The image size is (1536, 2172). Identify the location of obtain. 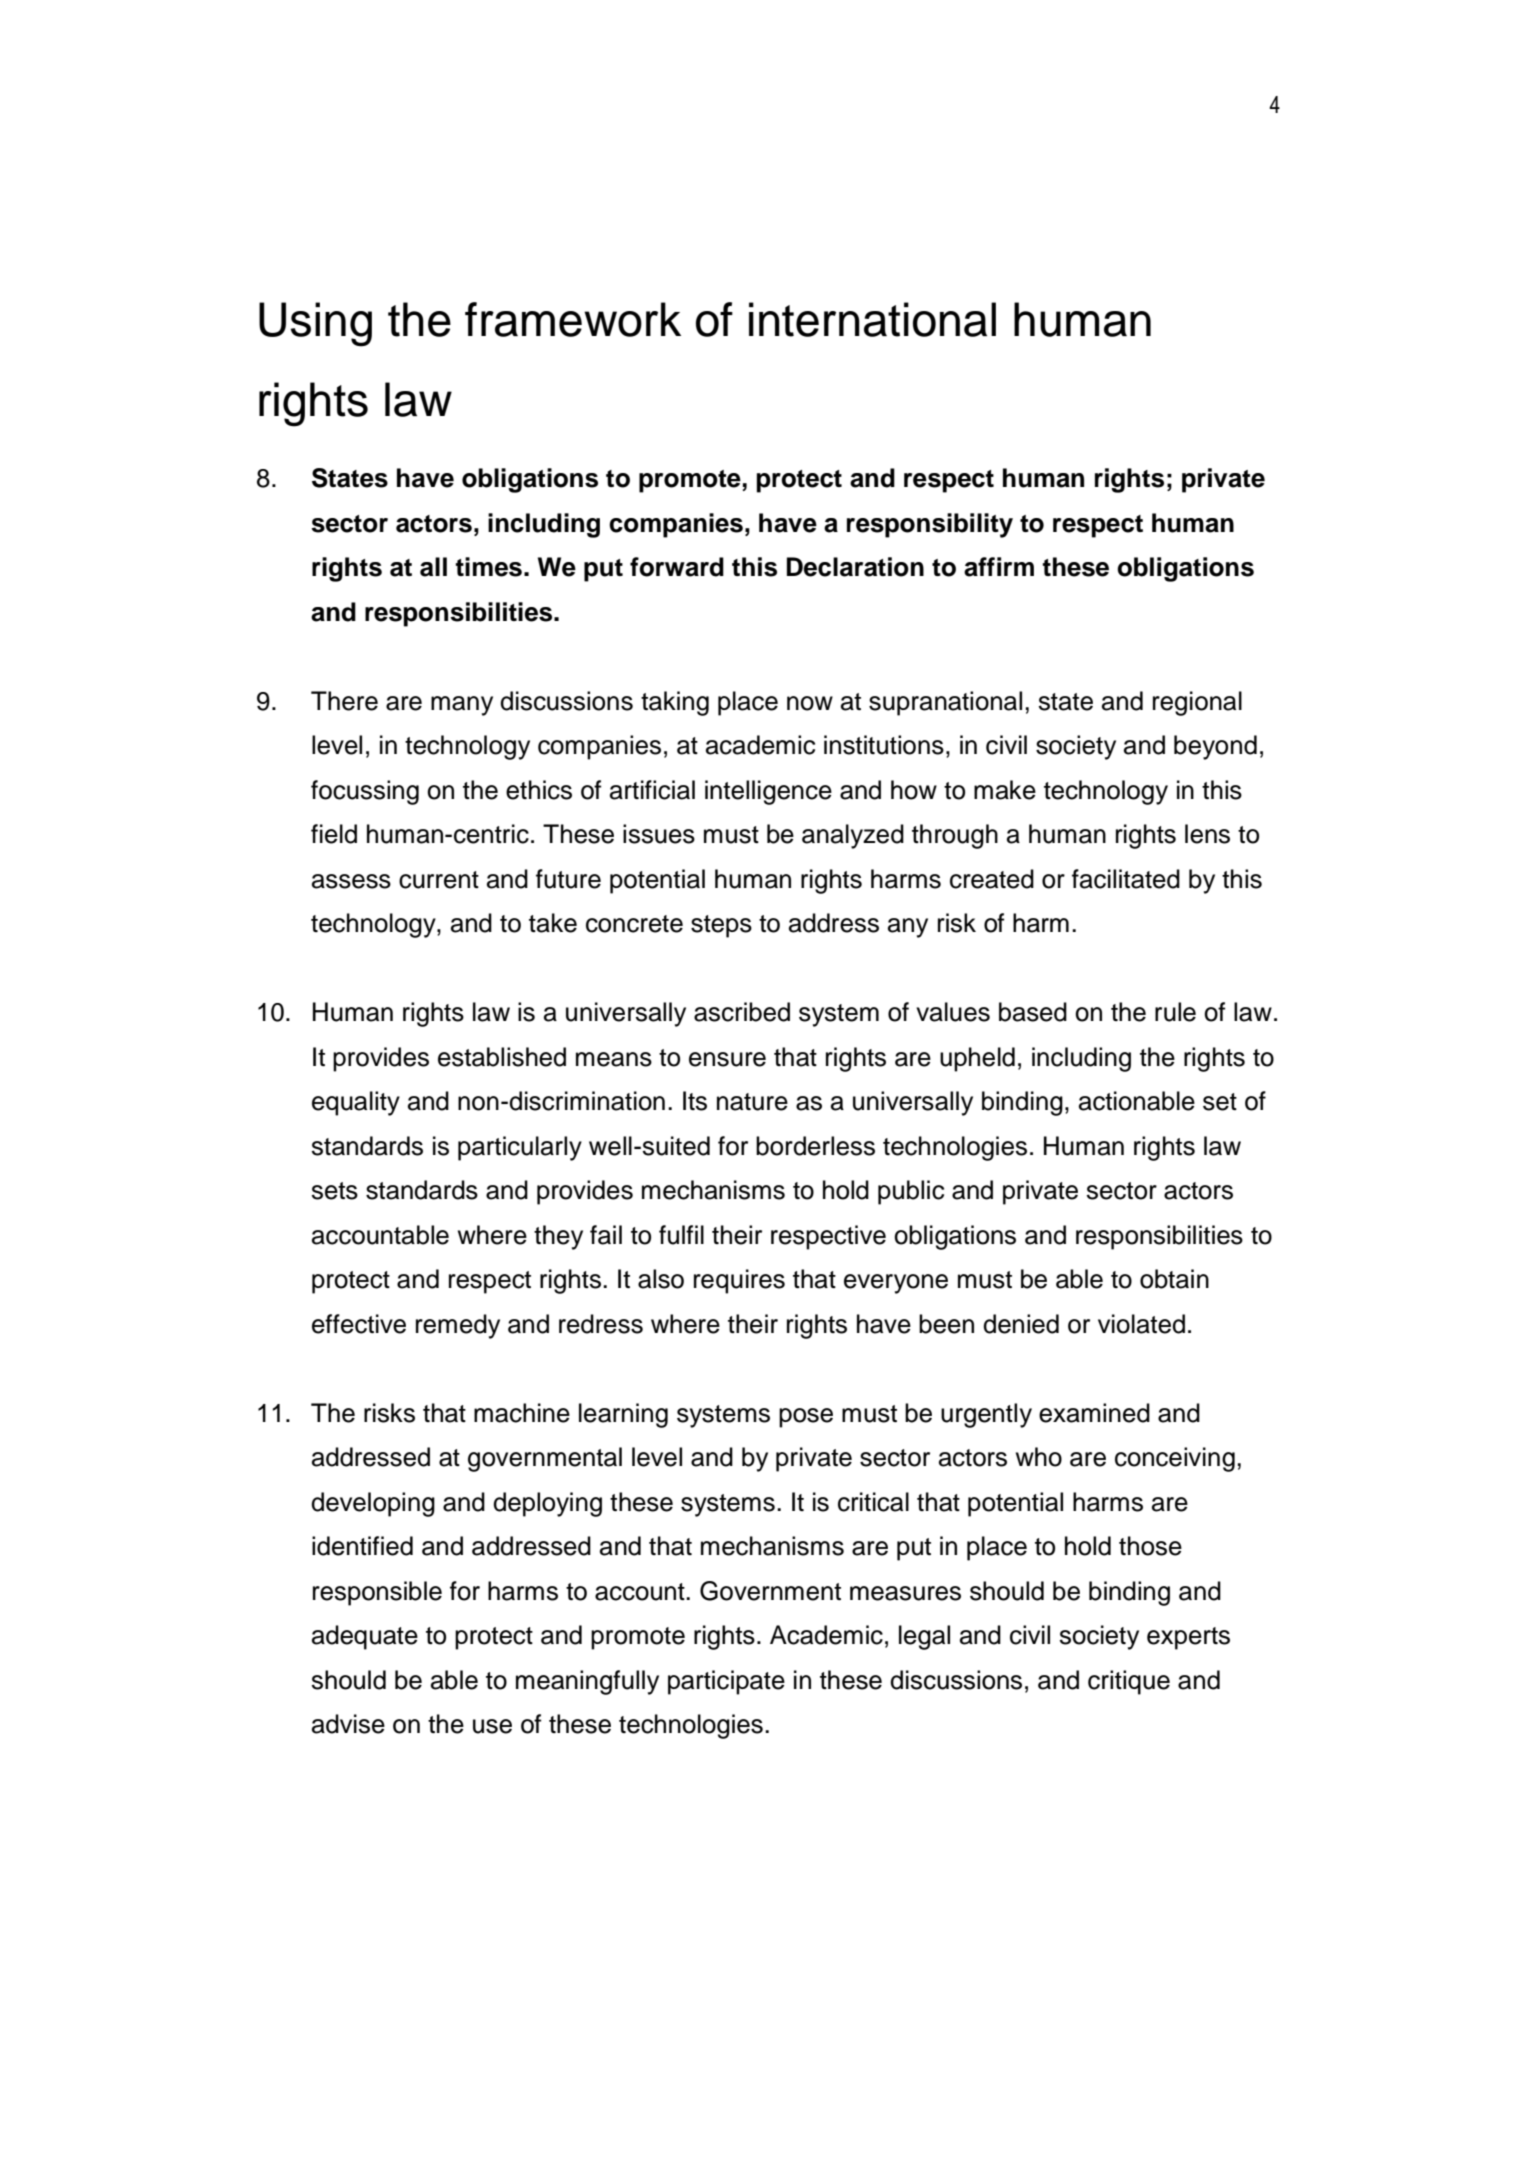
(1174, 1279).
